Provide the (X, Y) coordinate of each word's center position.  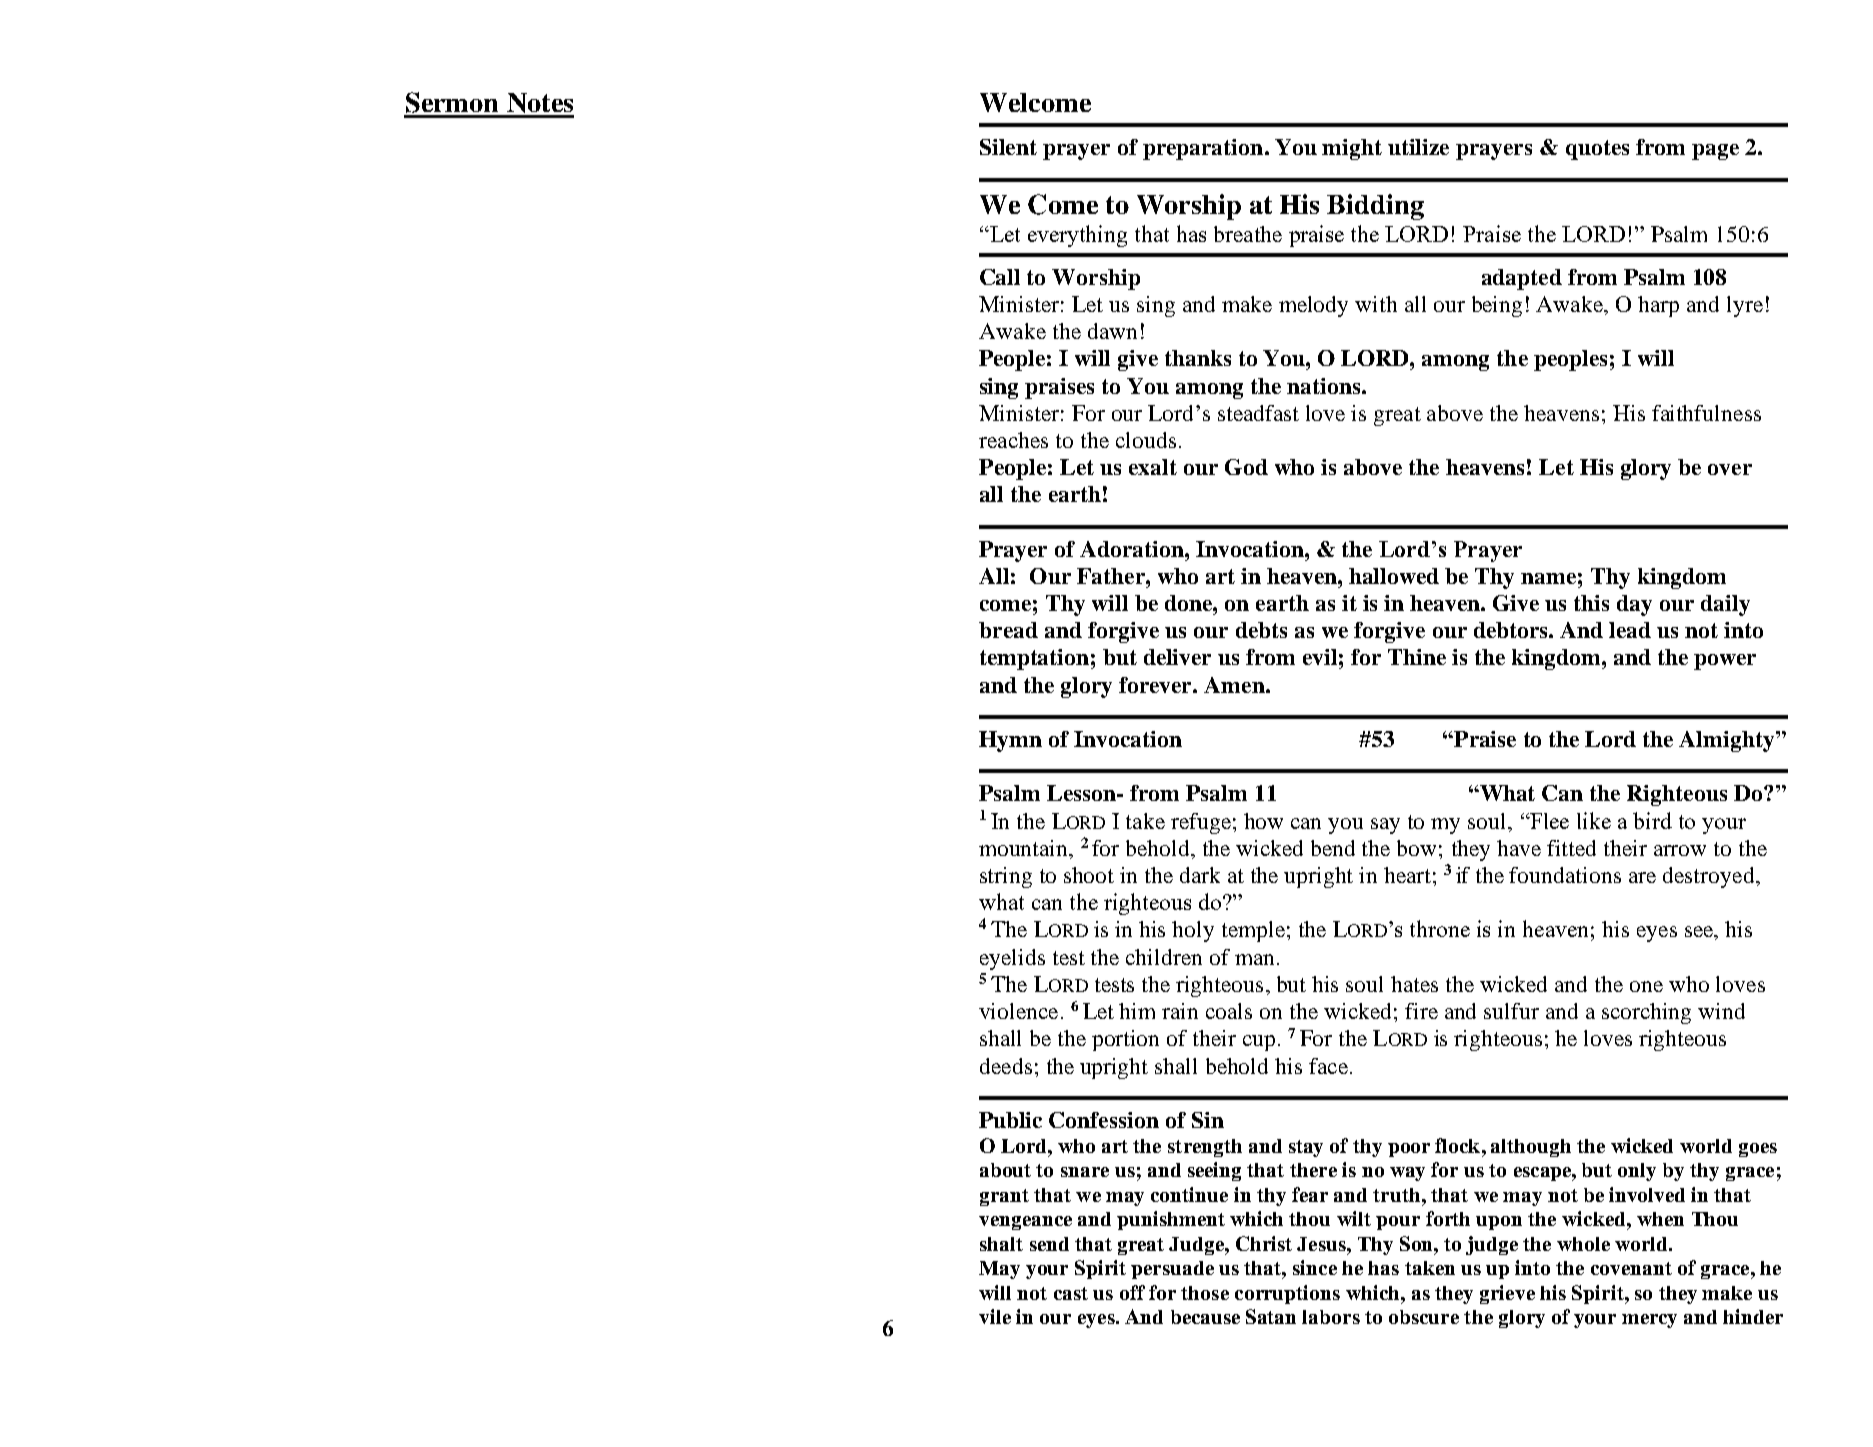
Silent (1008, 147)
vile (995, 1316)
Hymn (1010, 741)
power (1725, 662)
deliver (1177, 657)
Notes (540, 103)
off (1132, 1292)
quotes (1597, 150)
